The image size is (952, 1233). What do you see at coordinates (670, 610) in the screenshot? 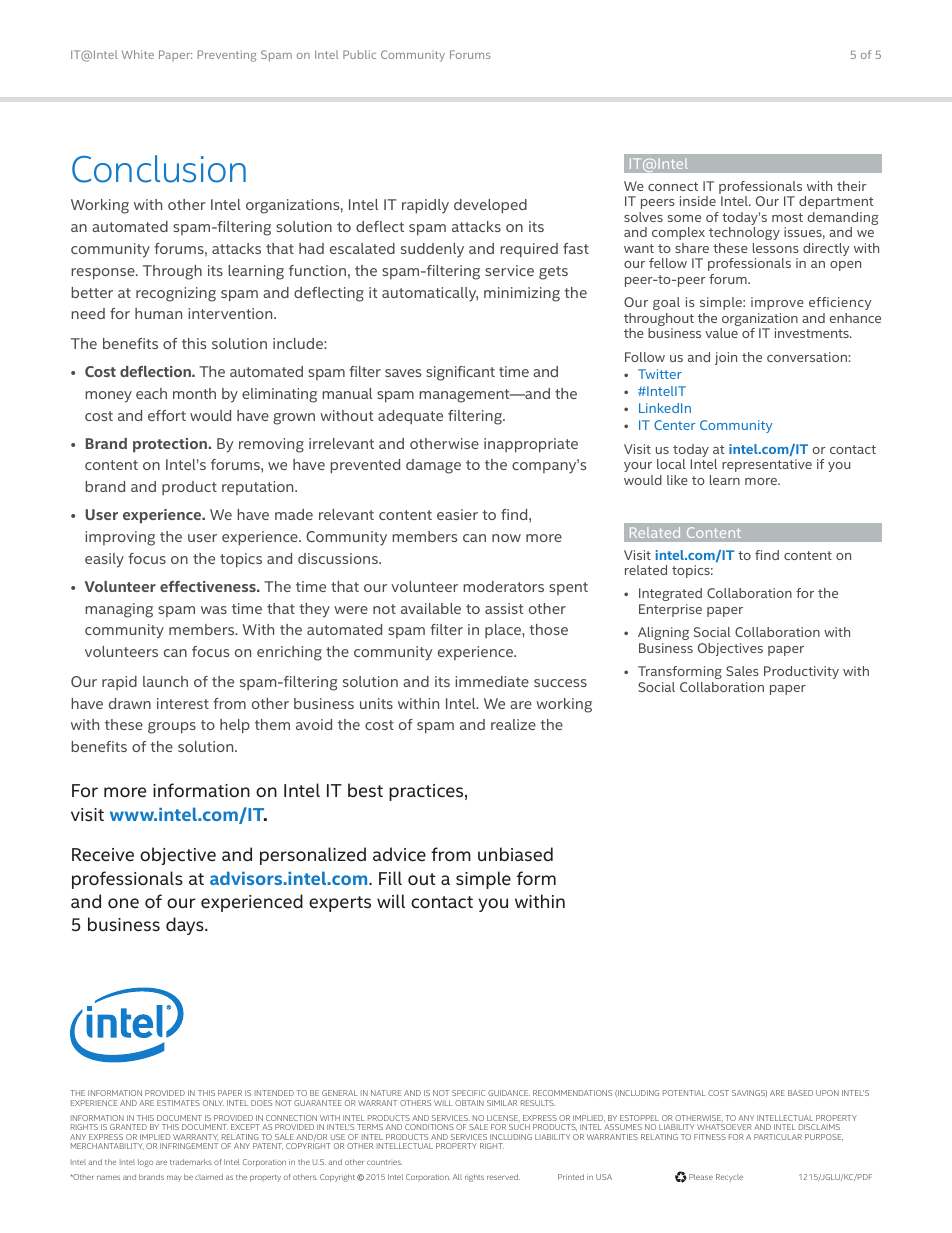
I see `Enterprise` at bounding box center [670, 610].
